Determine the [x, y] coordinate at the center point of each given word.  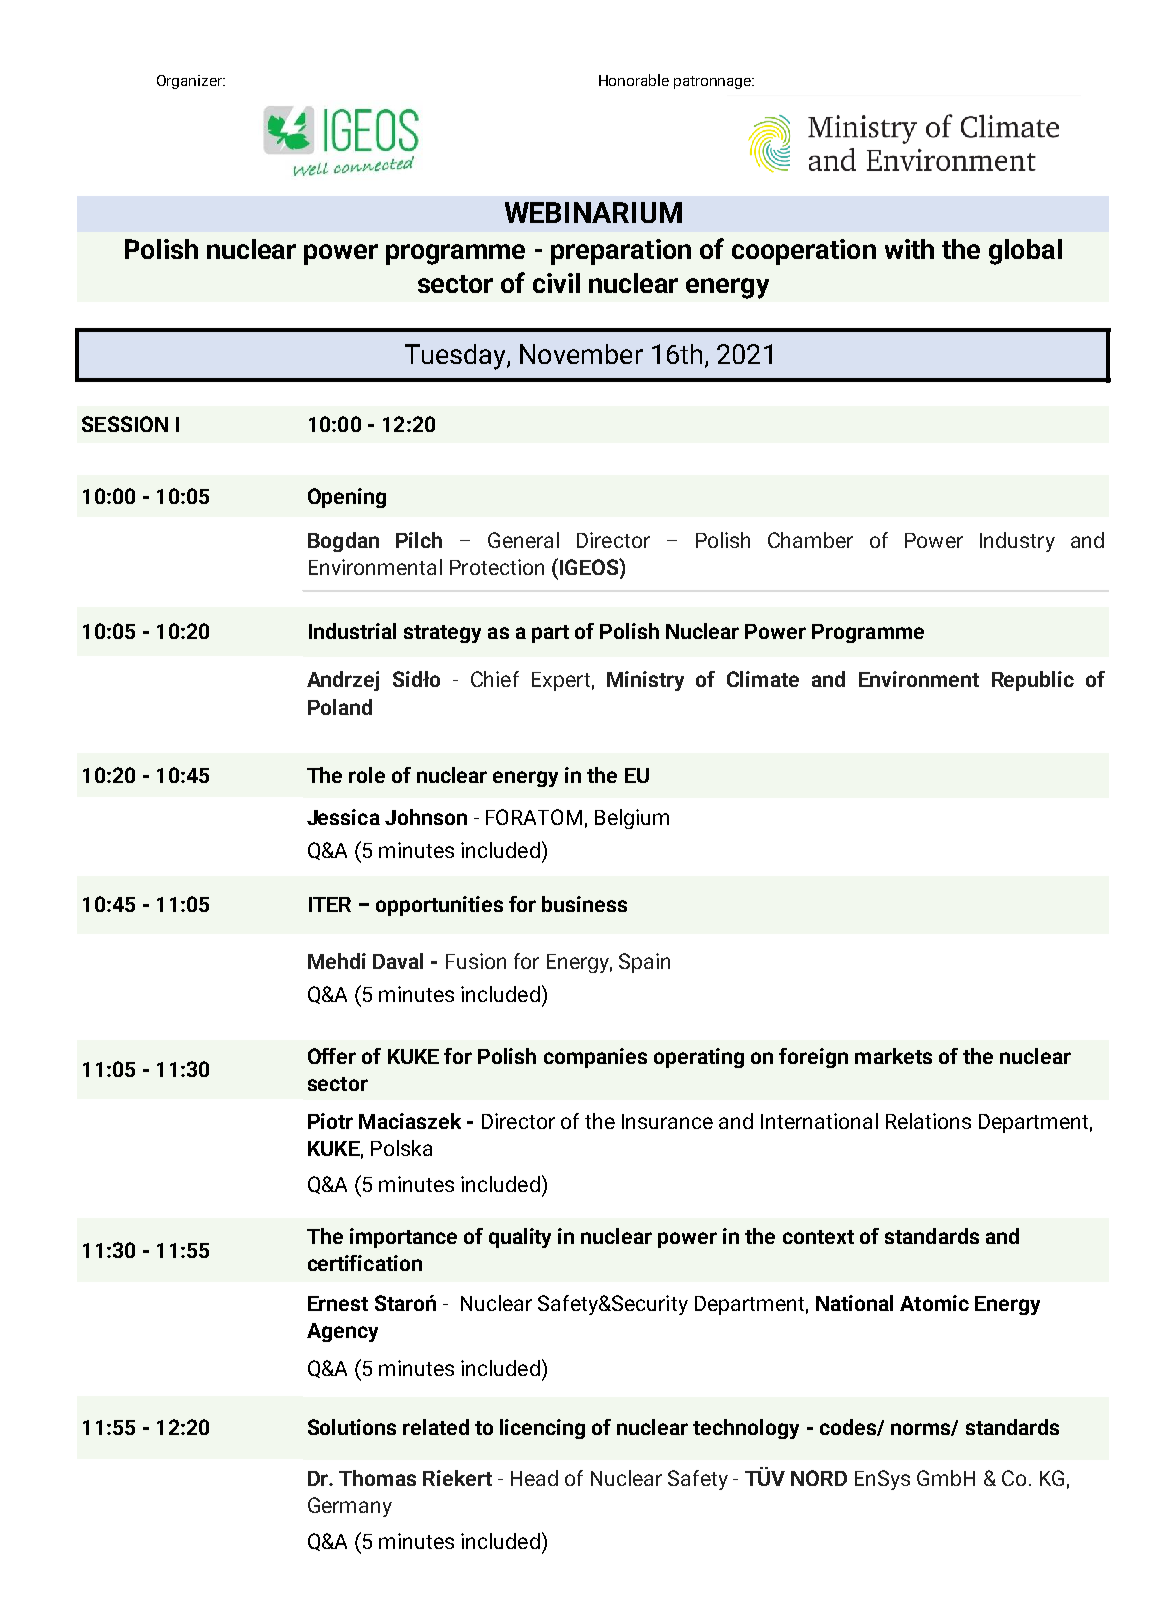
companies [595, 1058]
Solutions [352, 1427]
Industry [1017, 542]
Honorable [634, 80]
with [909, 249]
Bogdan [343, 542]
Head [534, 1478]
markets [893, 1056]
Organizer [190, 82]
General [523, 540]
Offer [332, 1056]
